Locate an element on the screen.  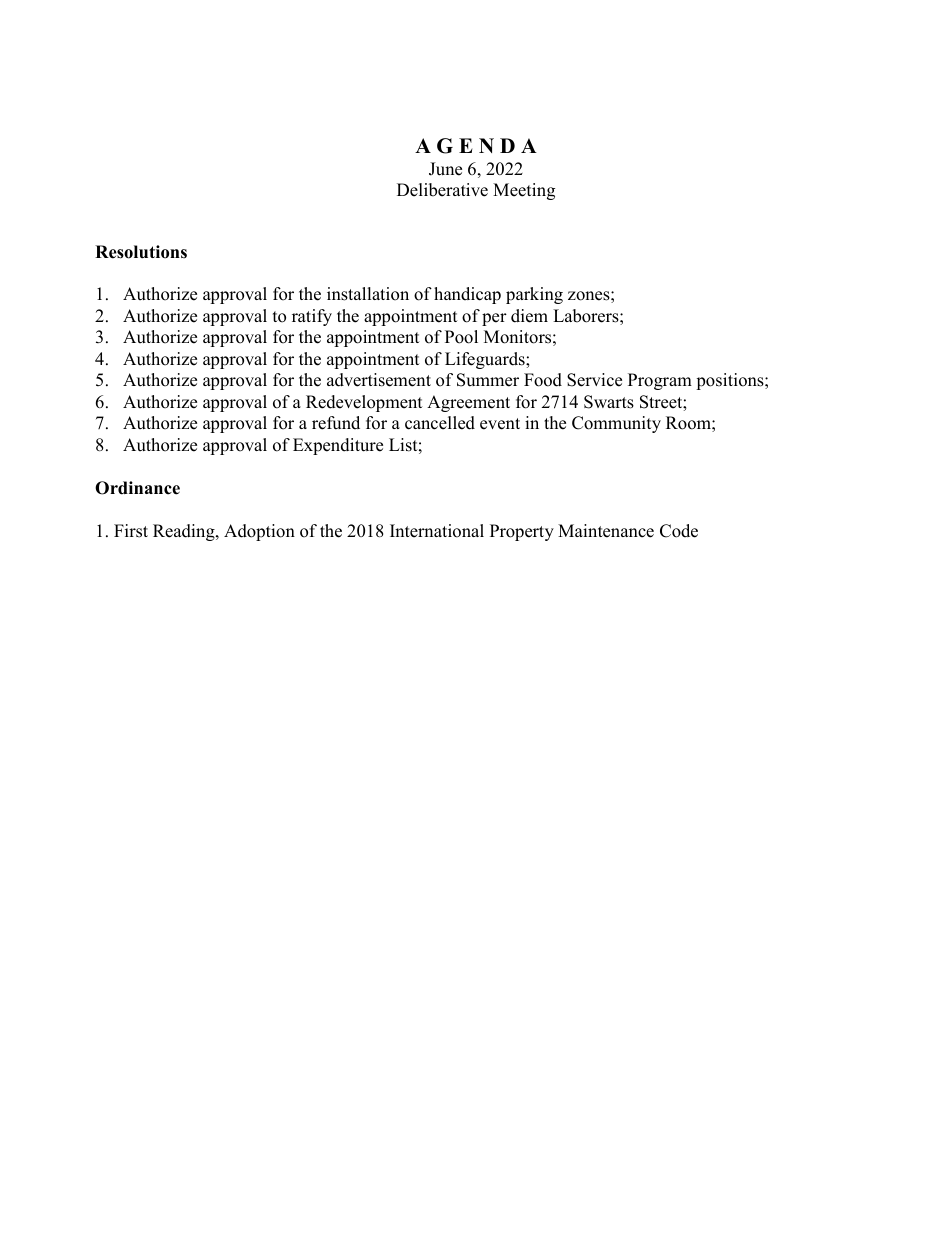
Resolutions is located at coordinates (141, 252).
